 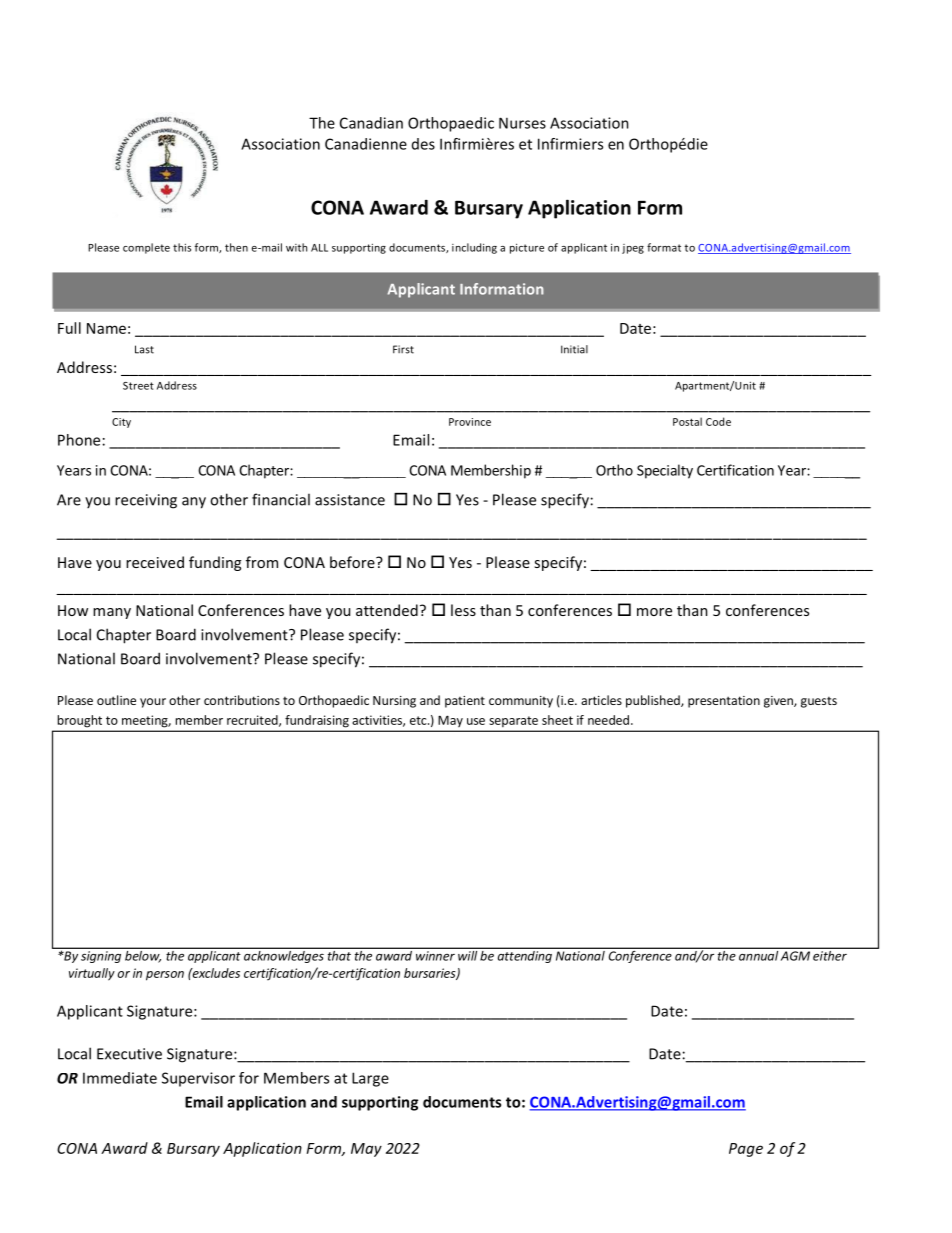 I want to click on Supervisor, so click(x=198, y=1079).
